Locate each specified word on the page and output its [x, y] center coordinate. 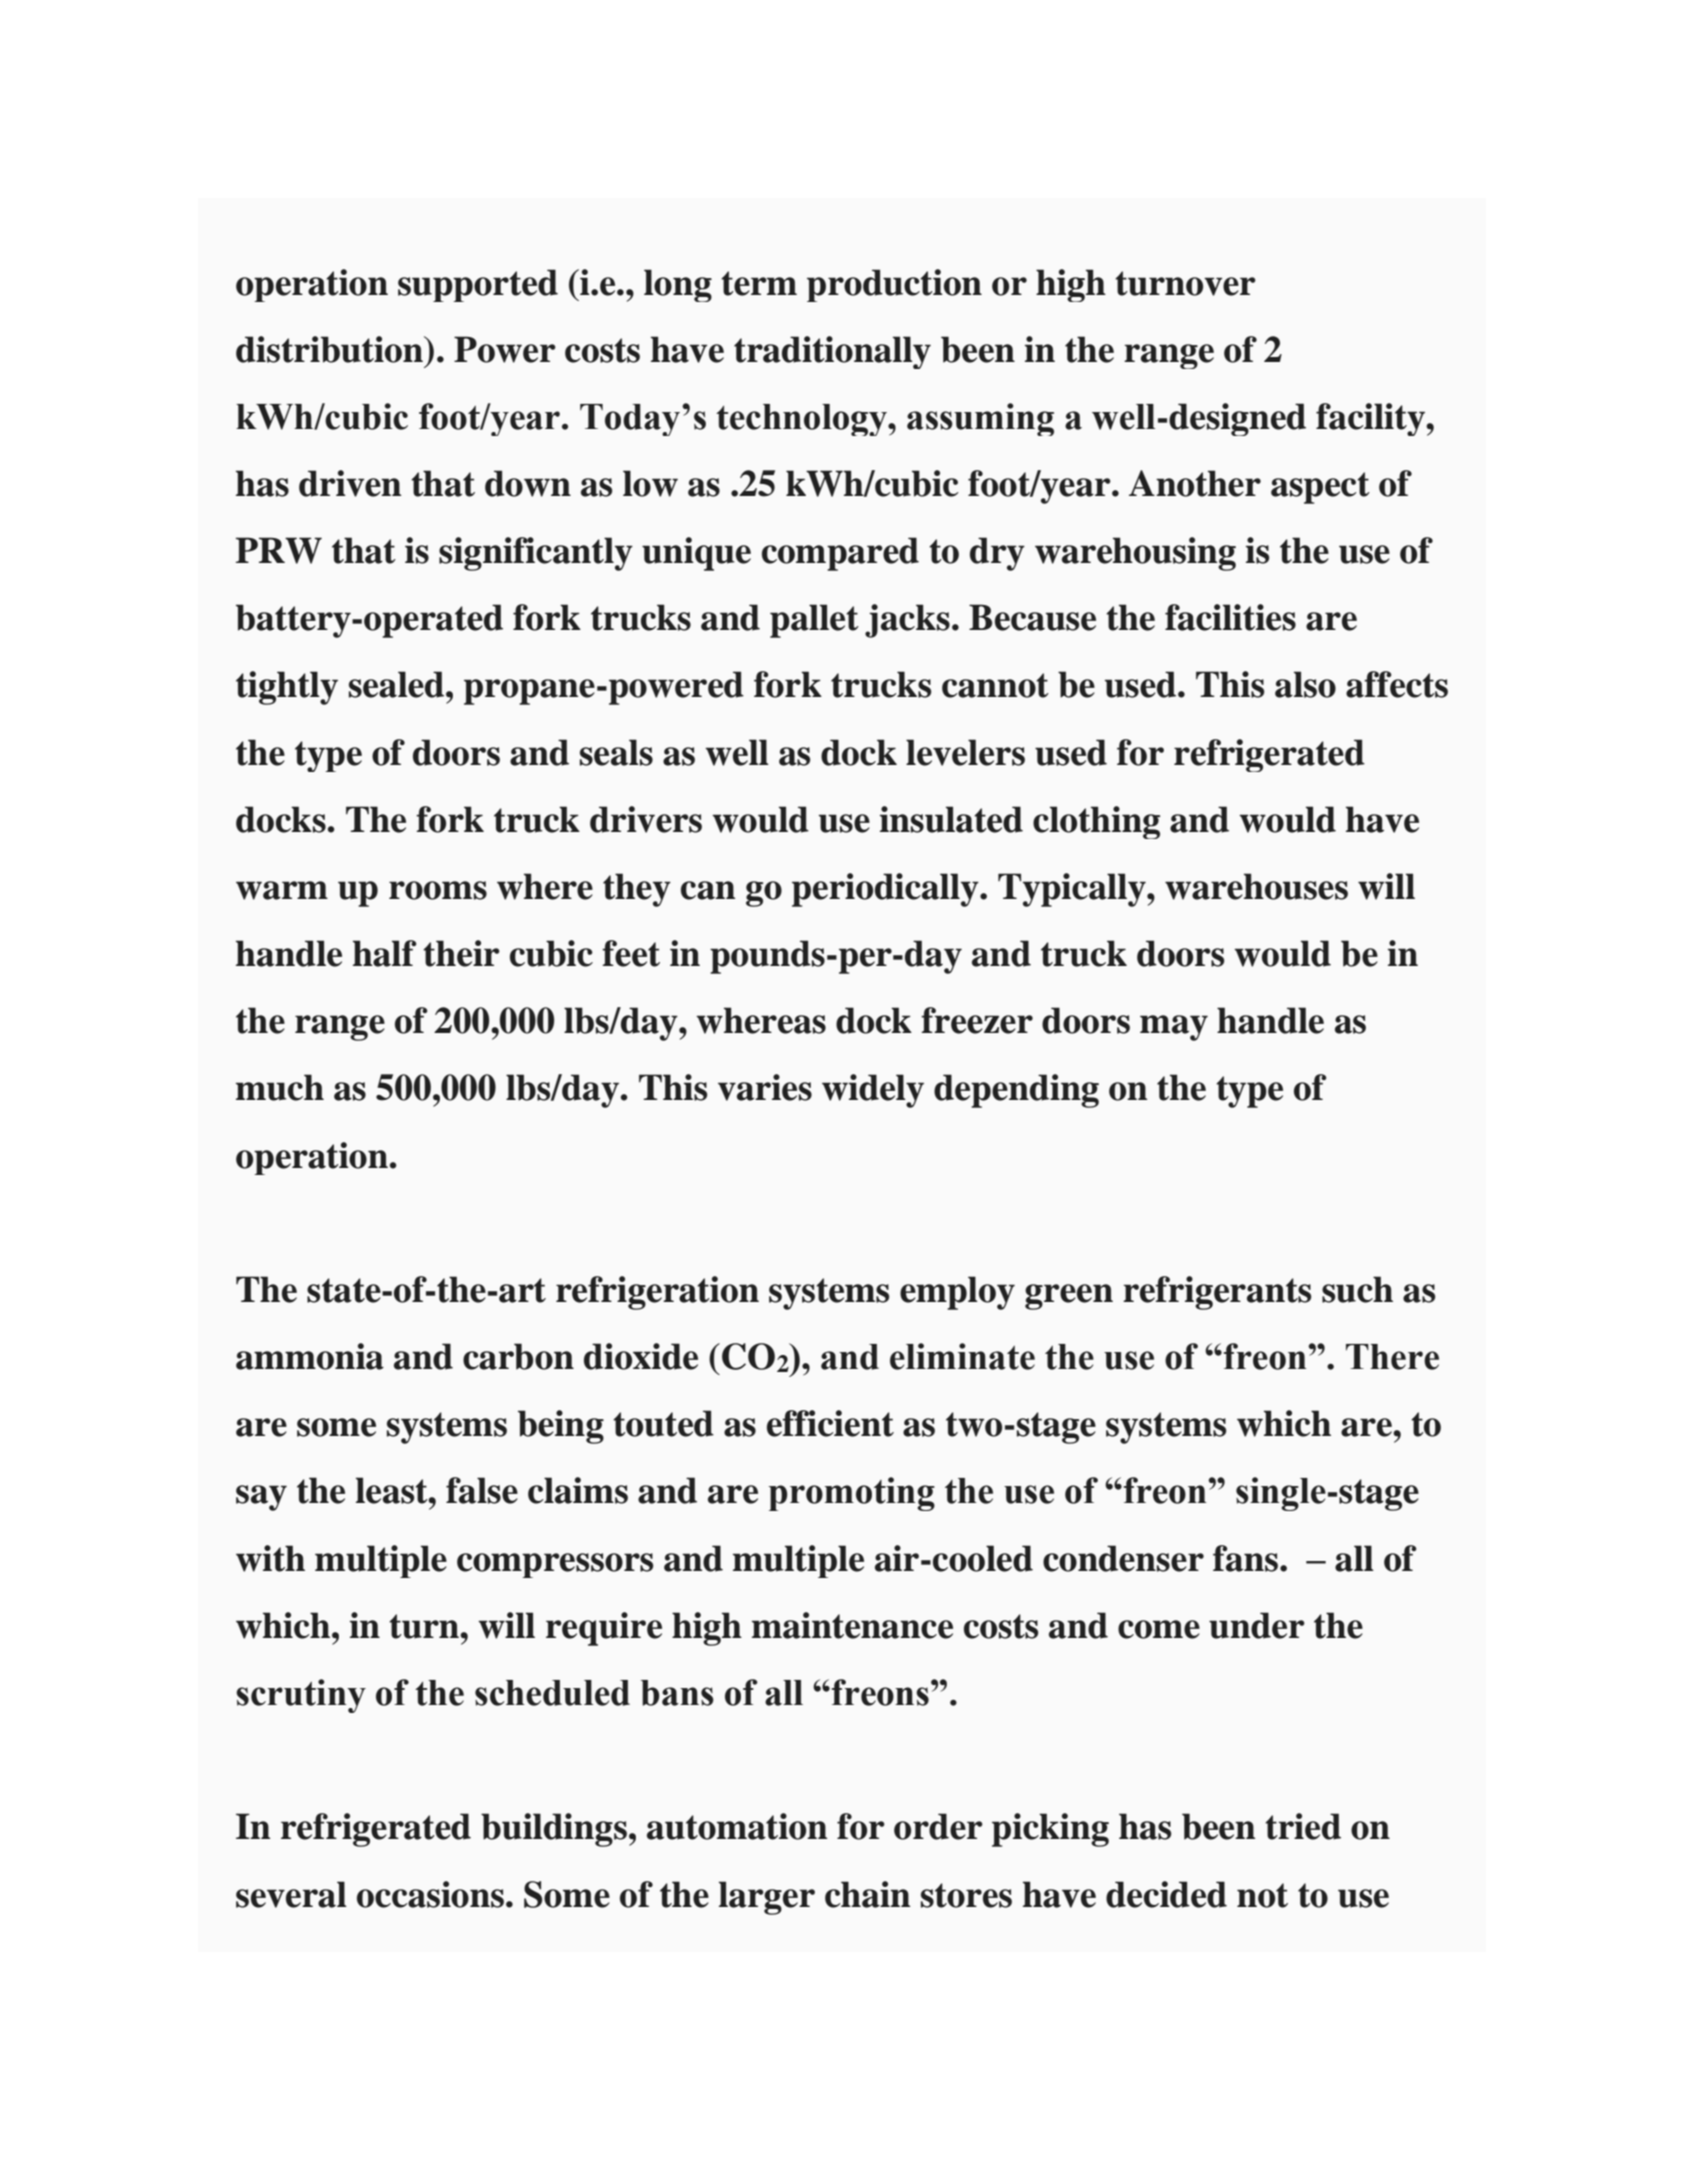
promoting [851, 1494]
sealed [398, 684]
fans [1245, 1558]
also [1305, 684]
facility [1371, 419]
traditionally [832, 352]
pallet [814, 621]
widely [873, 1091]
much [280, 1087]
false [482, 1490]
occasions [430, 1894]
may [1174, 1028]
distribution [330, 349]
